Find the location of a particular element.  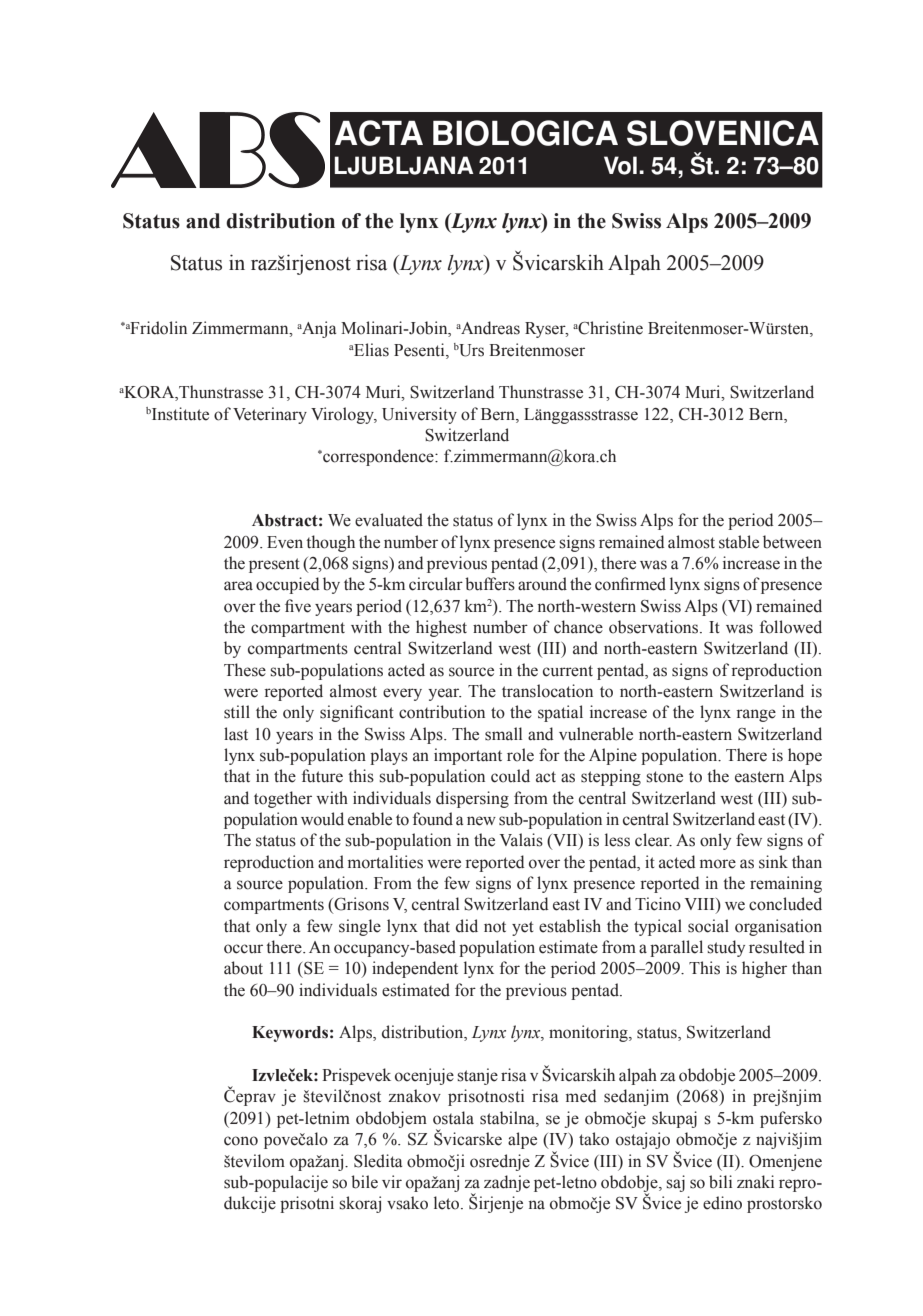

Andreas is located at coordinates (490, 328).
